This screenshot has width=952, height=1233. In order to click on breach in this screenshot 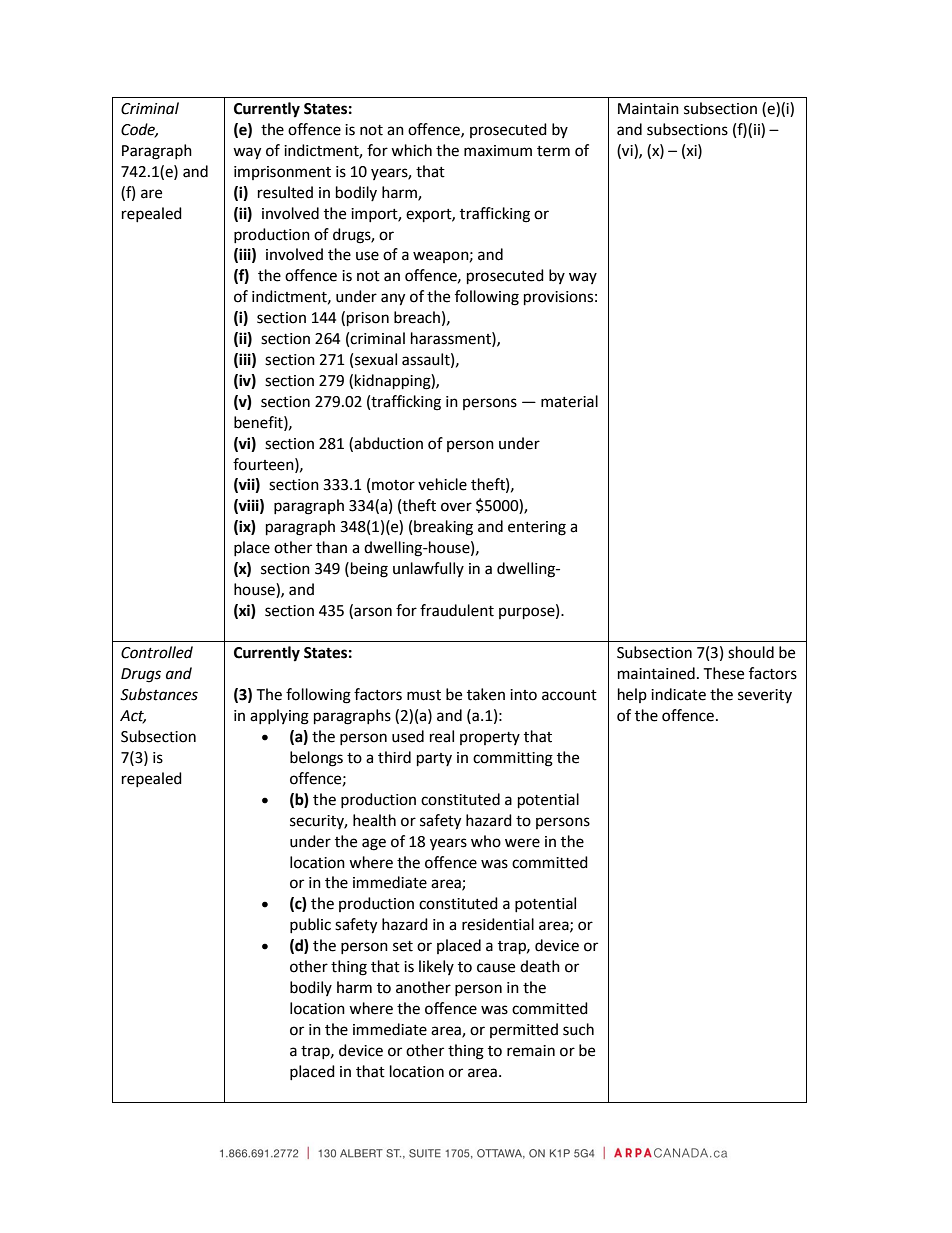, I will do `click(417, 317)`.
